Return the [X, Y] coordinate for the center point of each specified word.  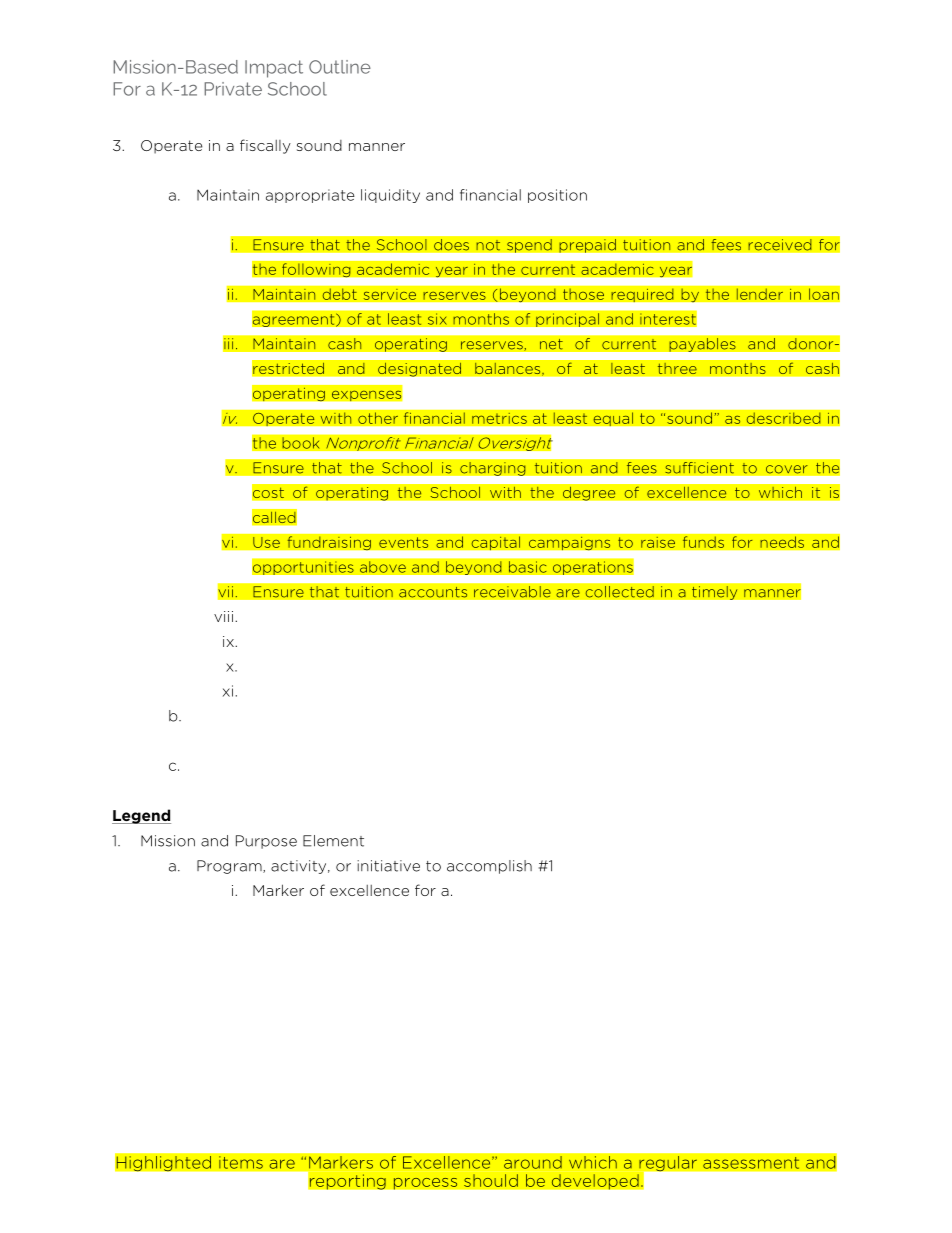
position [557, 196]
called [274, 517]
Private [233, 89]
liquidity [390, 196]
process [425, 1183]
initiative [388, 866]
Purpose [266, 842]
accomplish [489, 867]
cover [786, 469]
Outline [340, 67]
